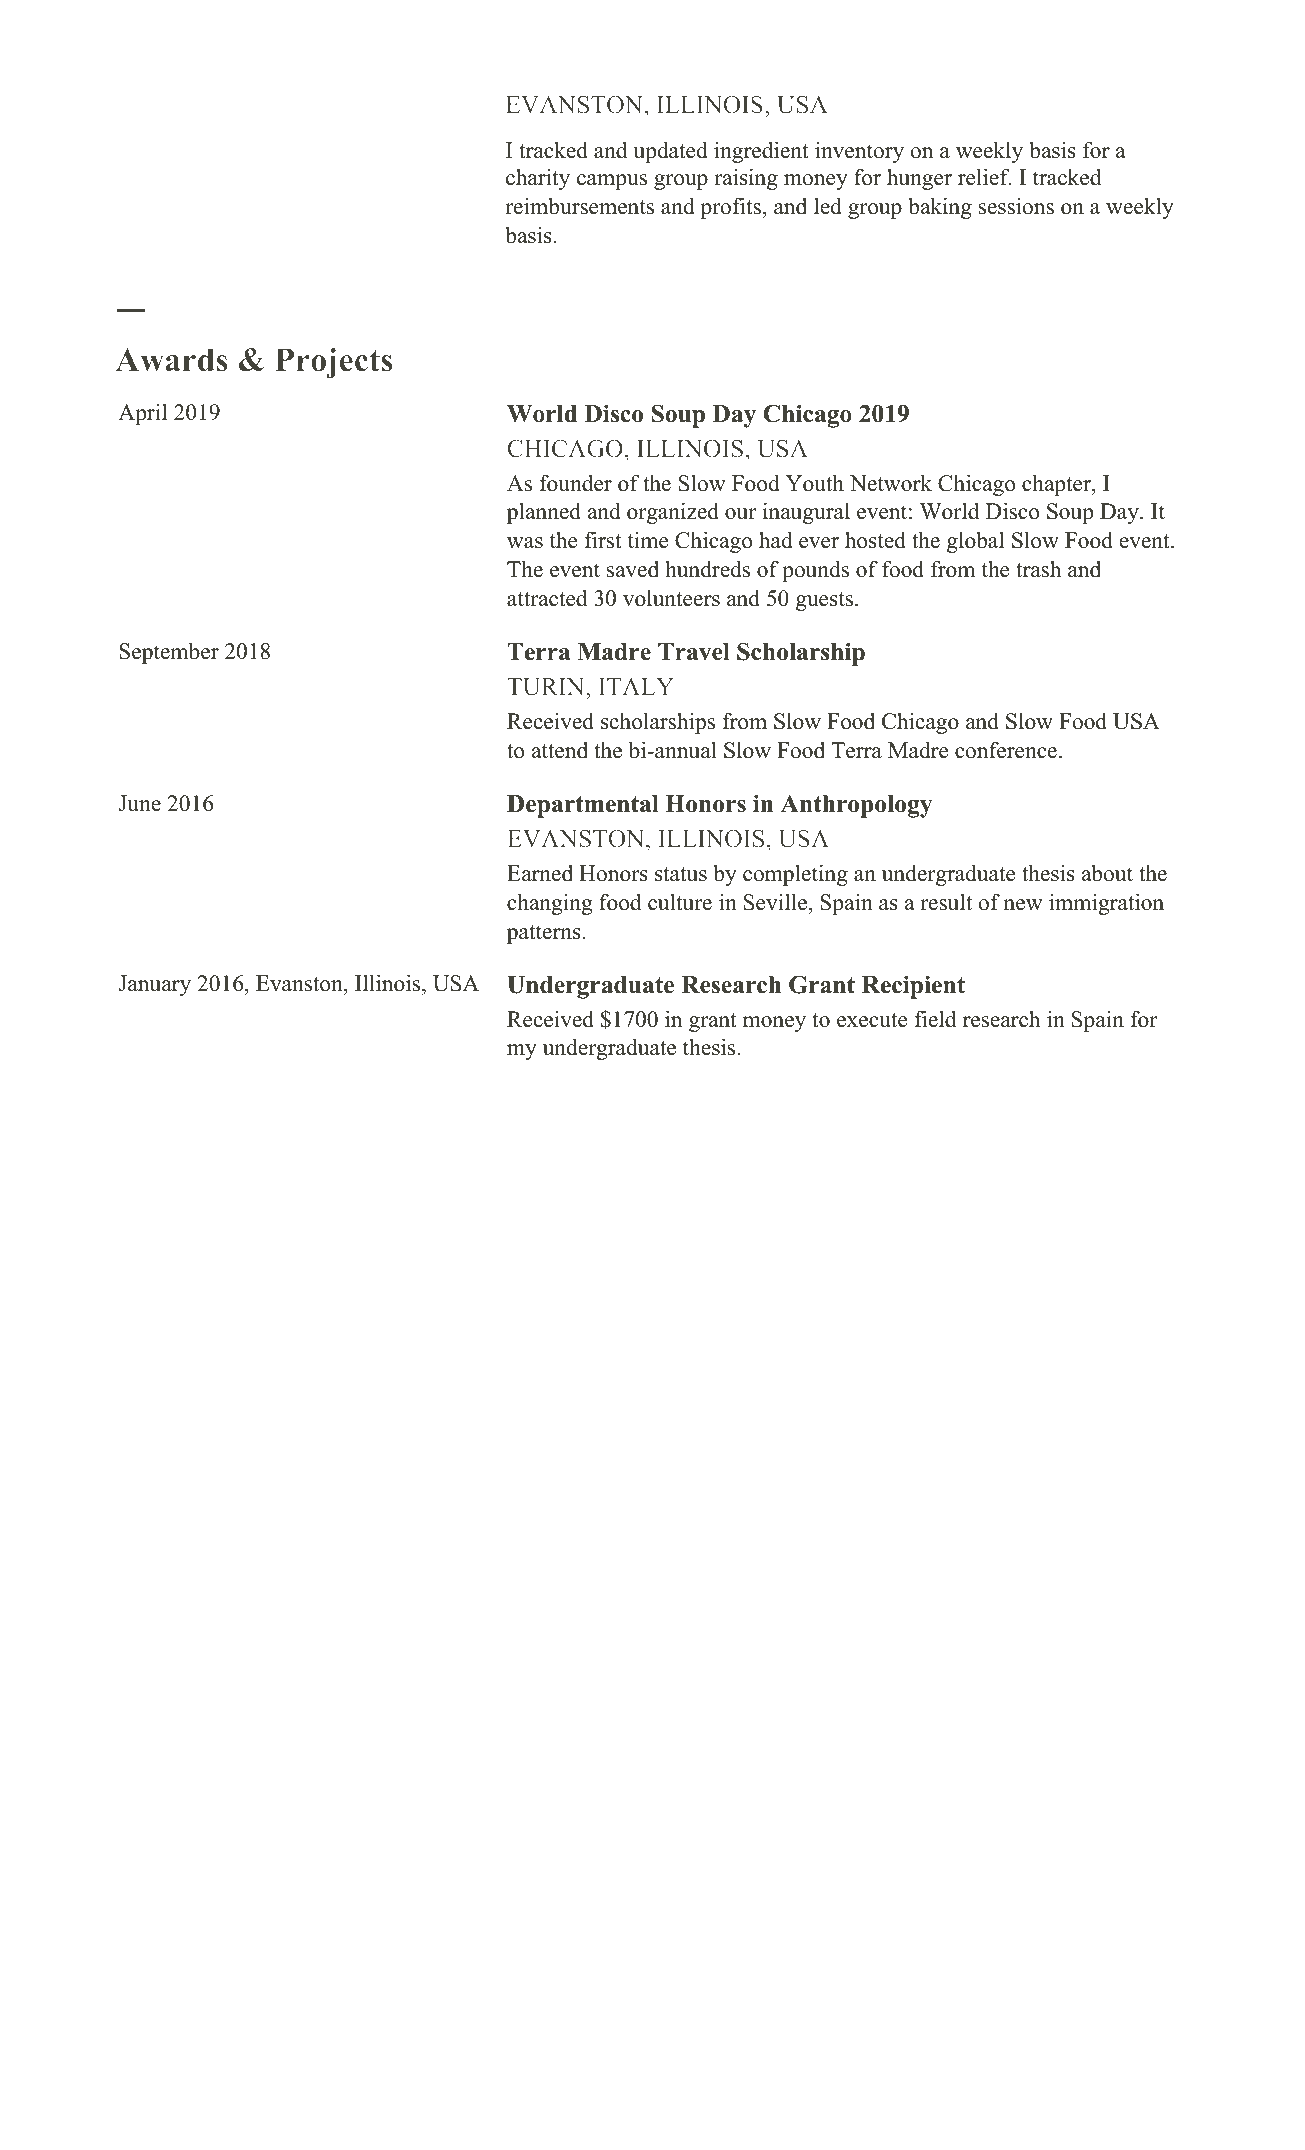  Describe the element at coordinates (154, 985) in the screenshot. I see `January` at that location.
